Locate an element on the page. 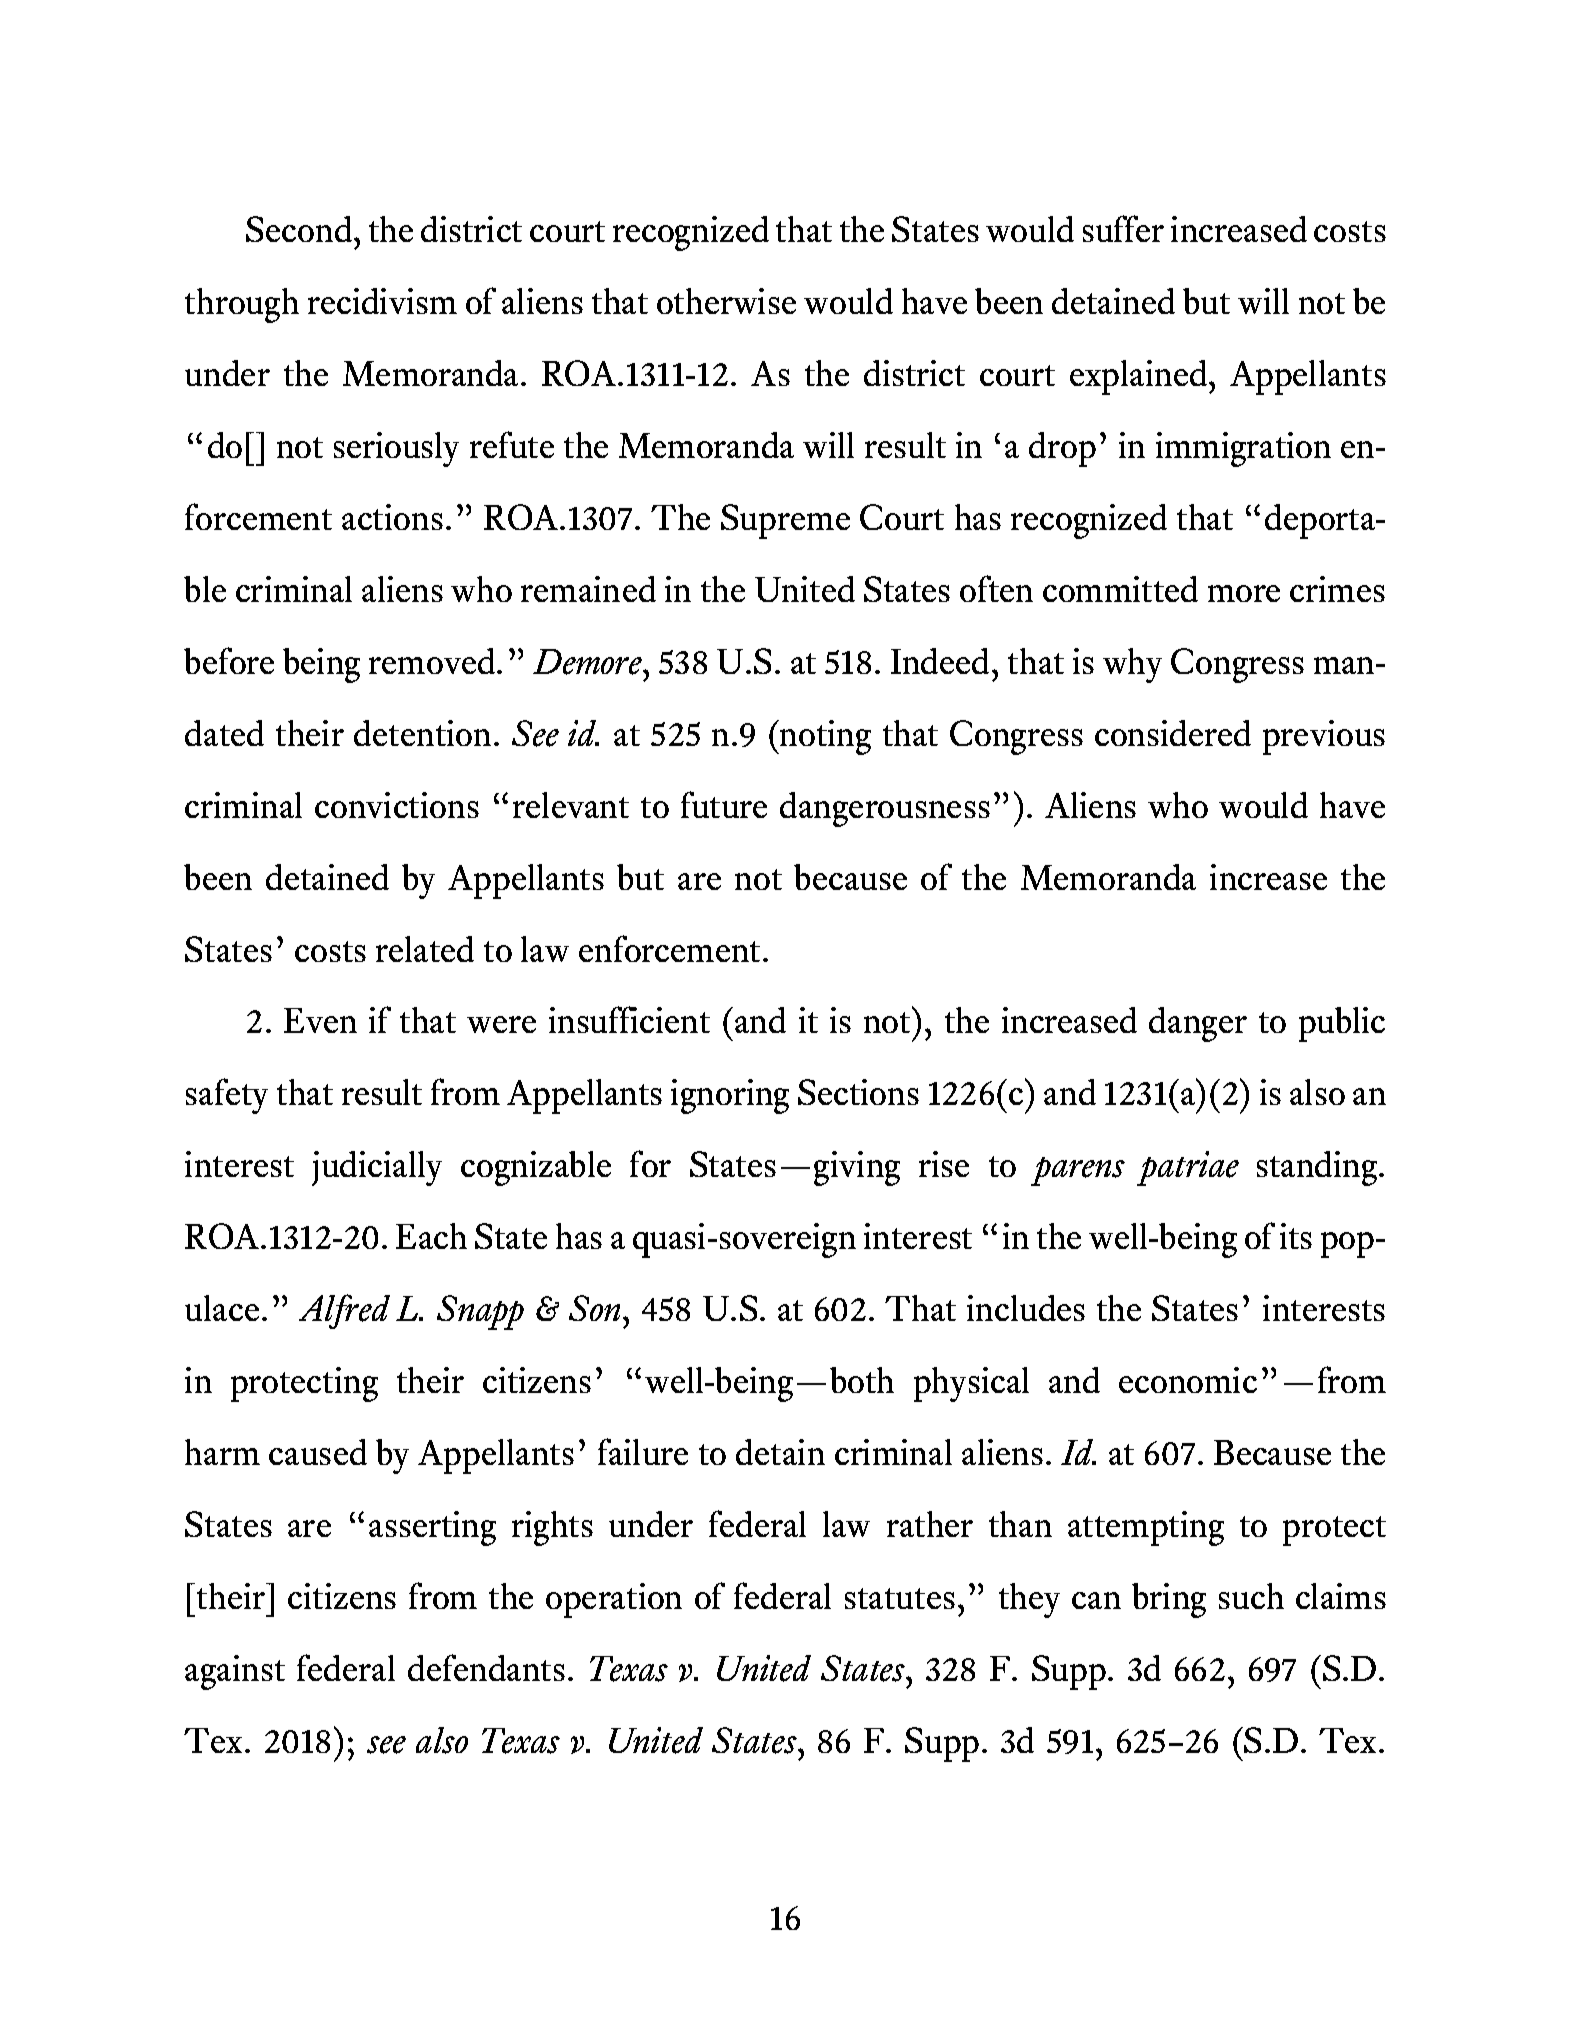  against is located at coordinates (235, 1672).
